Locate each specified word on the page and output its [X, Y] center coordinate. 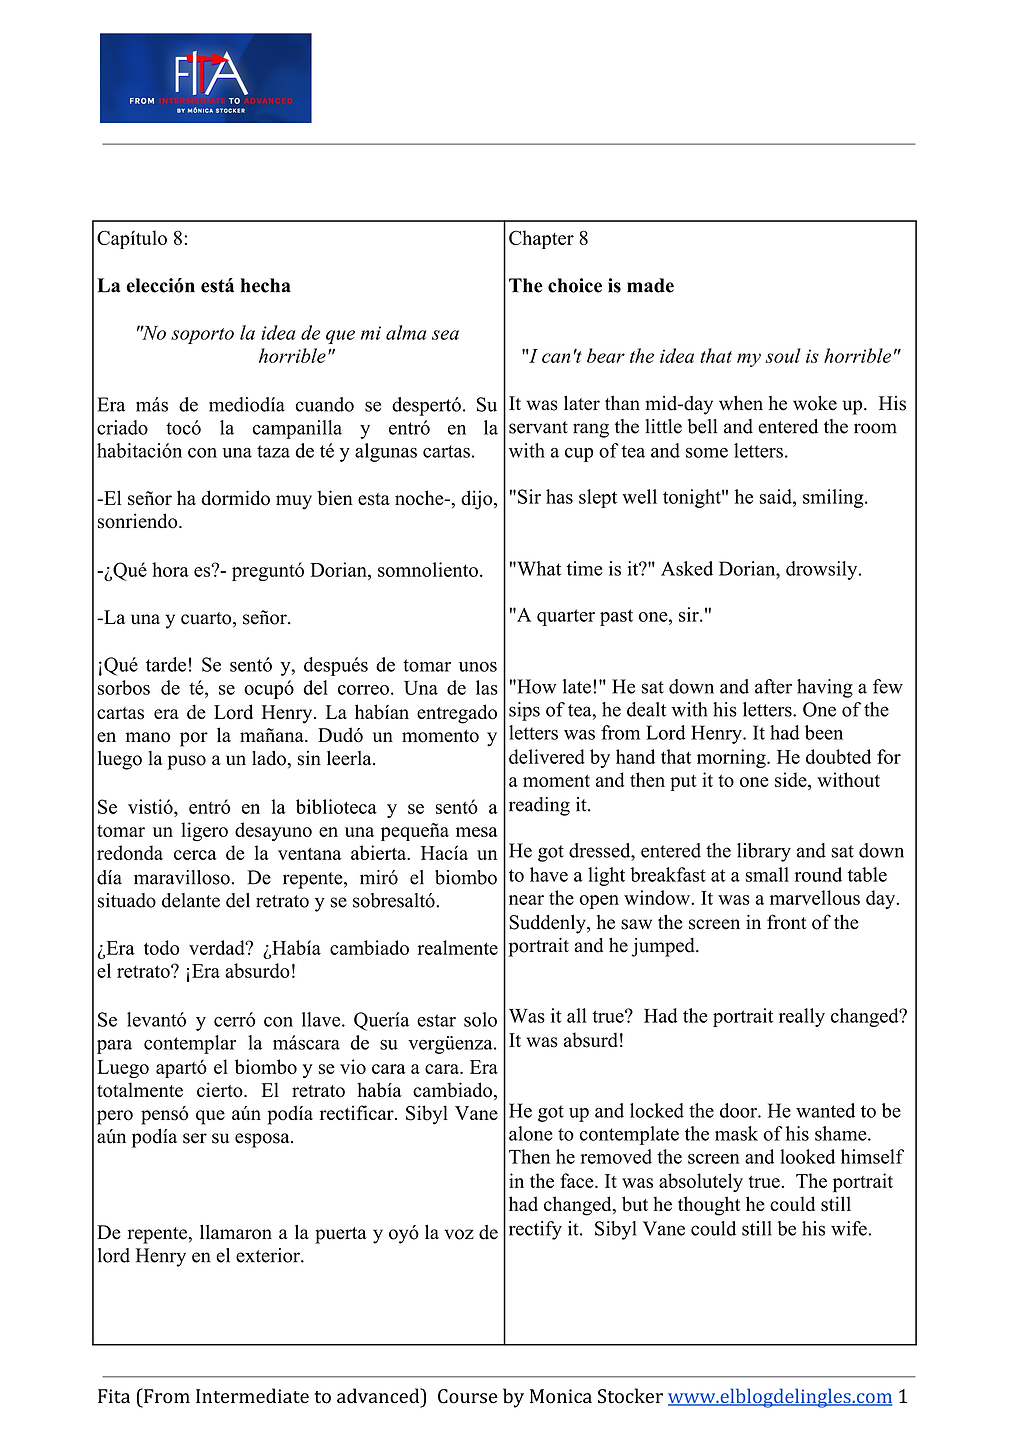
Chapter [541, 239]
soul [783, 355]
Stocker [630, 1396]
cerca [195, 855]
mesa [477, 832]
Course [467, 1396]
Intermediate [252, 1396]
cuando [325, 404]
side [792, 779]
